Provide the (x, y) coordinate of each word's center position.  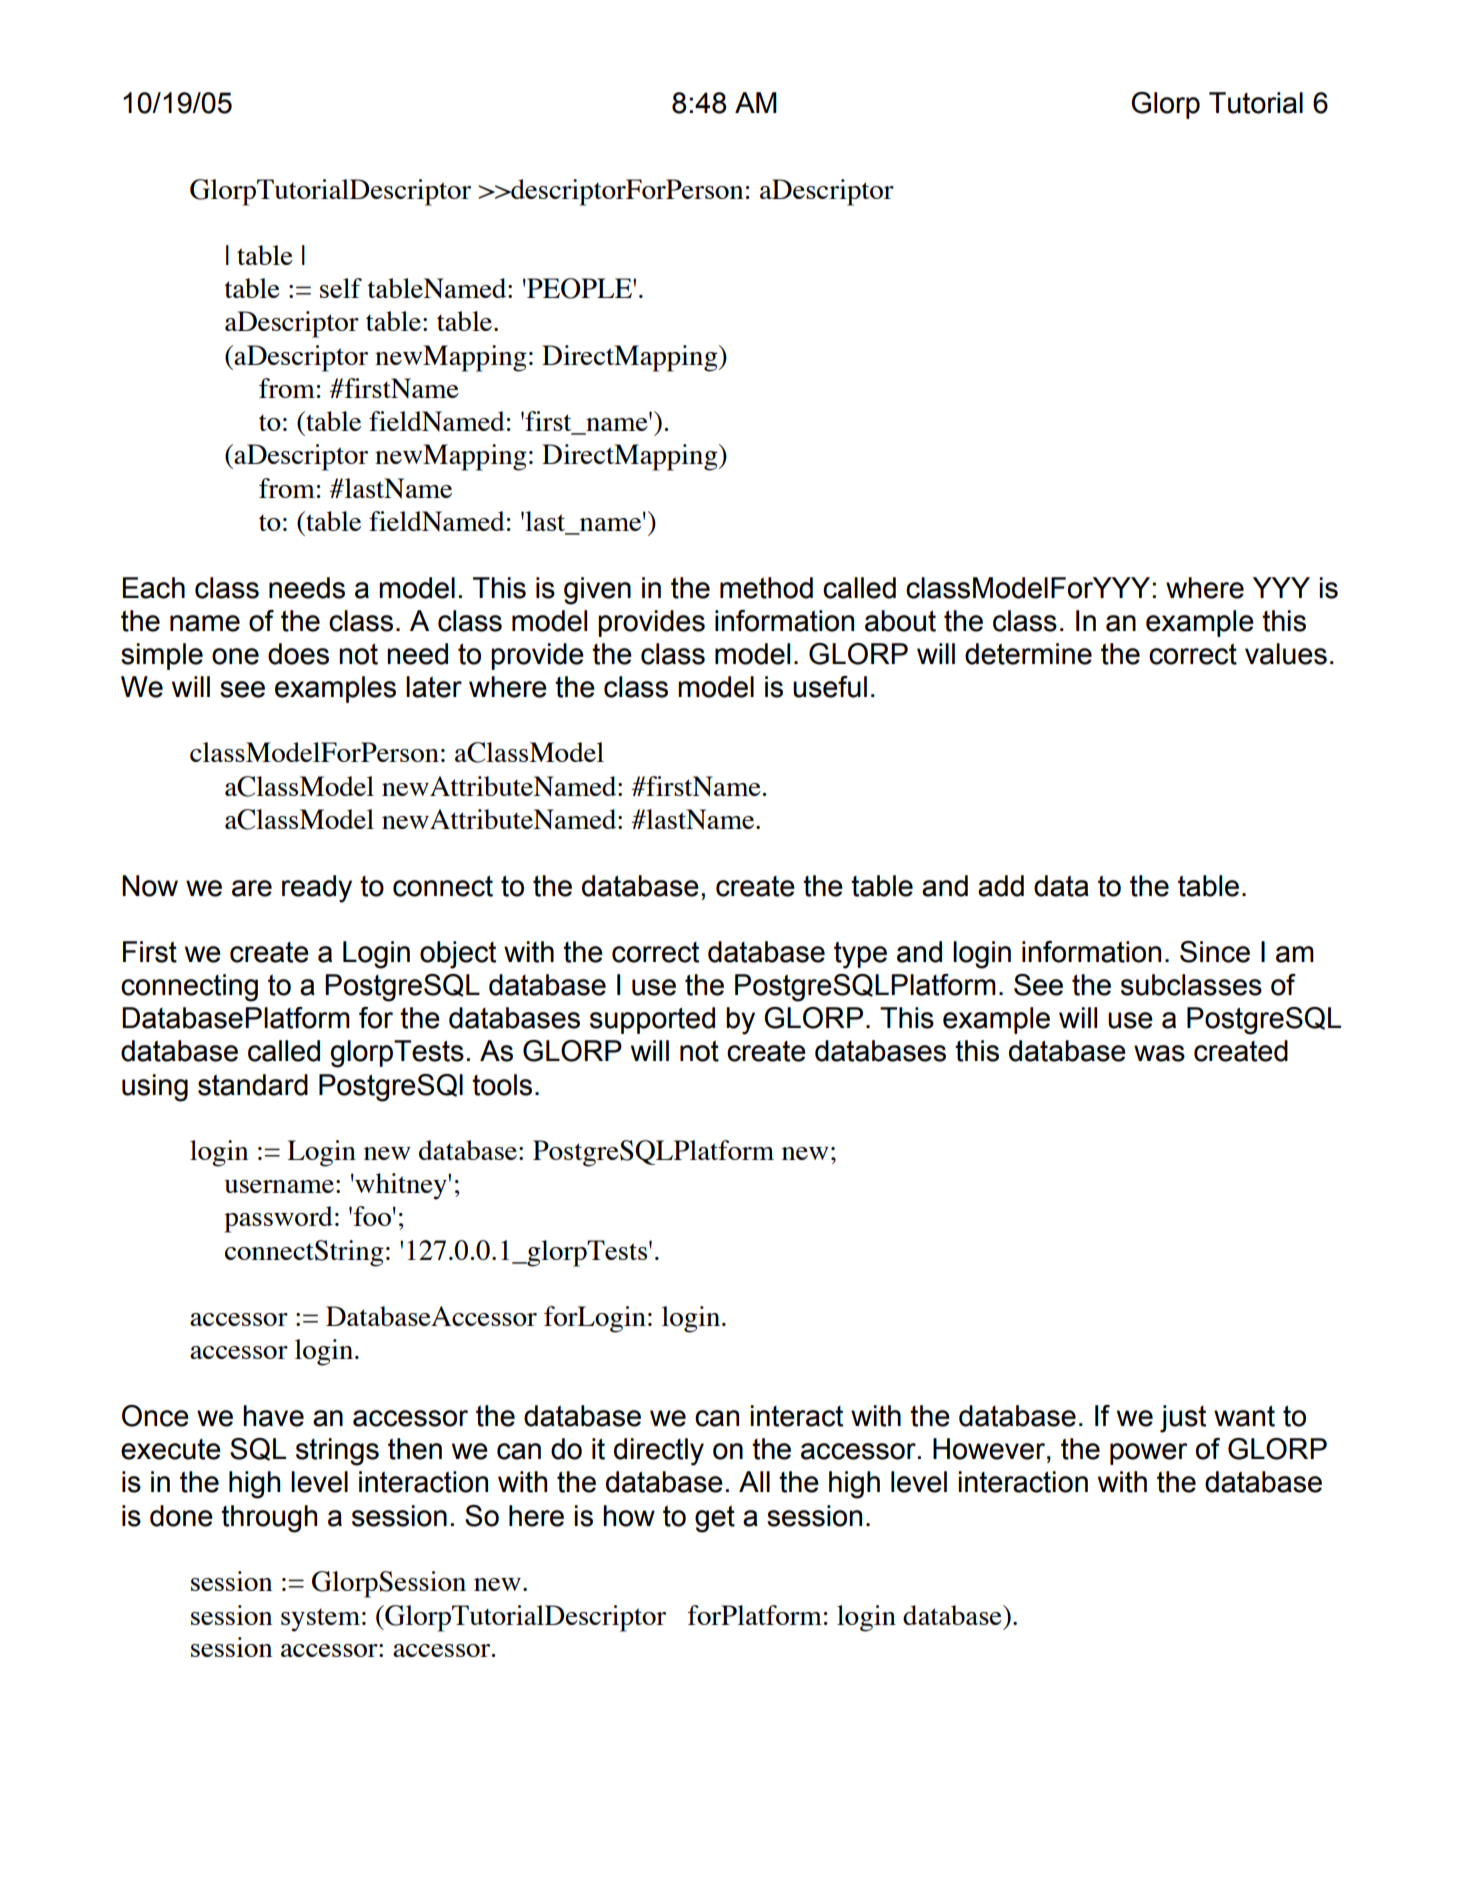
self (341, 288)
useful (830, 687)
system (320, 1620)
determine (1028, 654)
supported (652, 1020)
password (278, 1219)
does (298, 654)
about (900, 621)
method (766, 588)
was (1159, 1053)
